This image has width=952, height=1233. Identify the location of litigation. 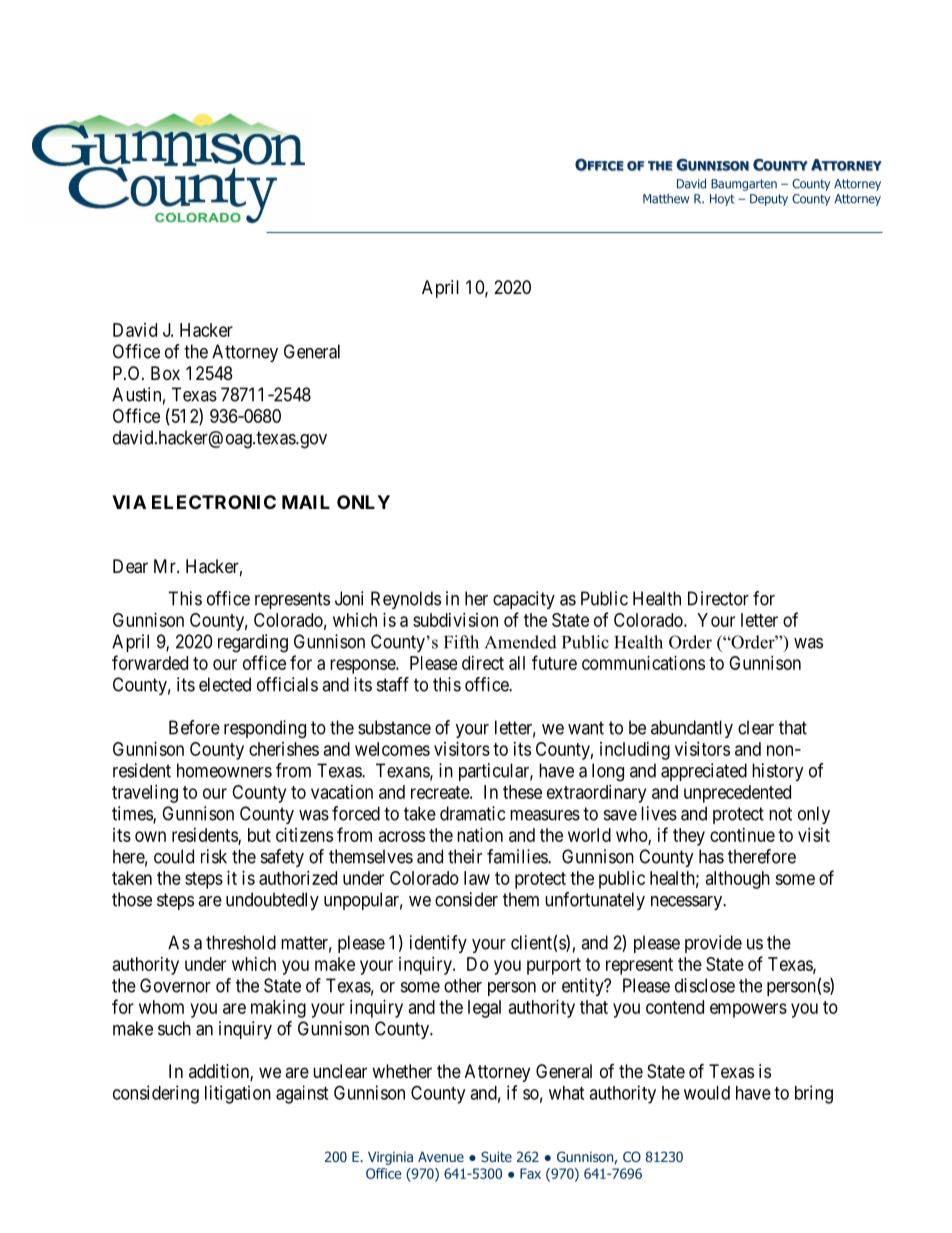
(238, 1094).
